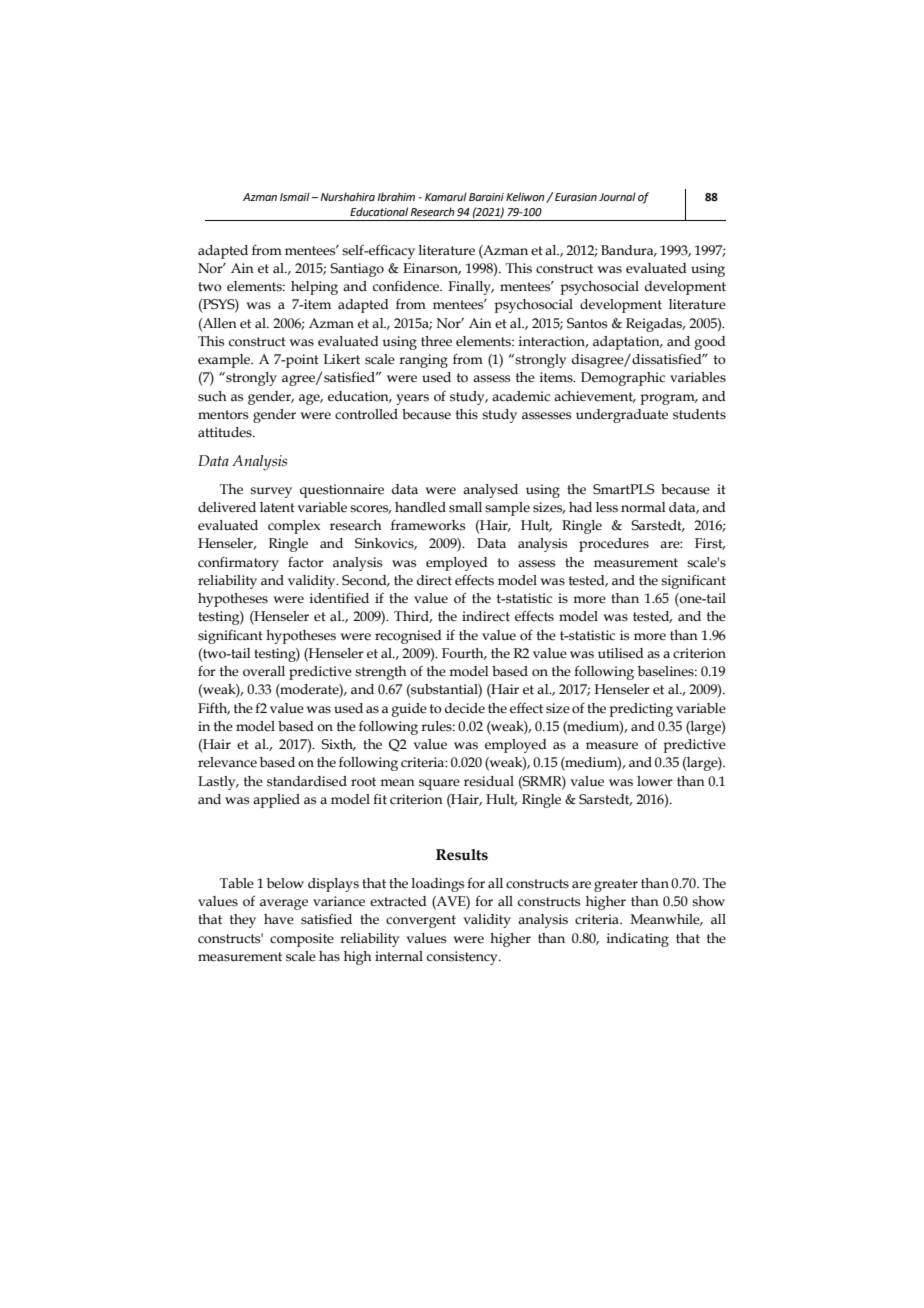 The width and height of the screenshot is (924, 1308). What do you see at coordinates (279, 919) in the screenshot?
I see `have` at bounding box center [279, 919].
